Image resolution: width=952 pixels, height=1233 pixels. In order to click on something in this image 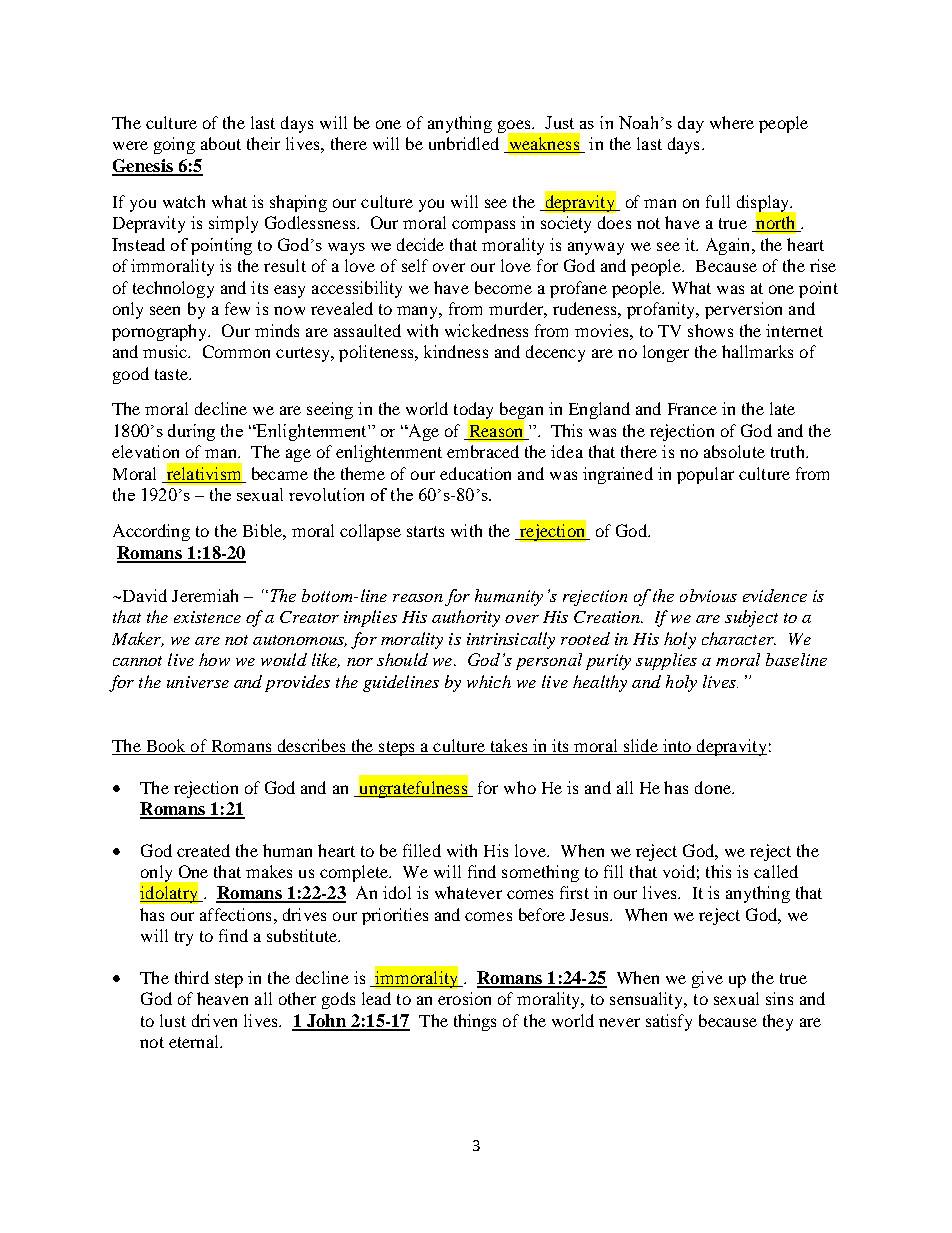, I will do `click(540, 873)`.
